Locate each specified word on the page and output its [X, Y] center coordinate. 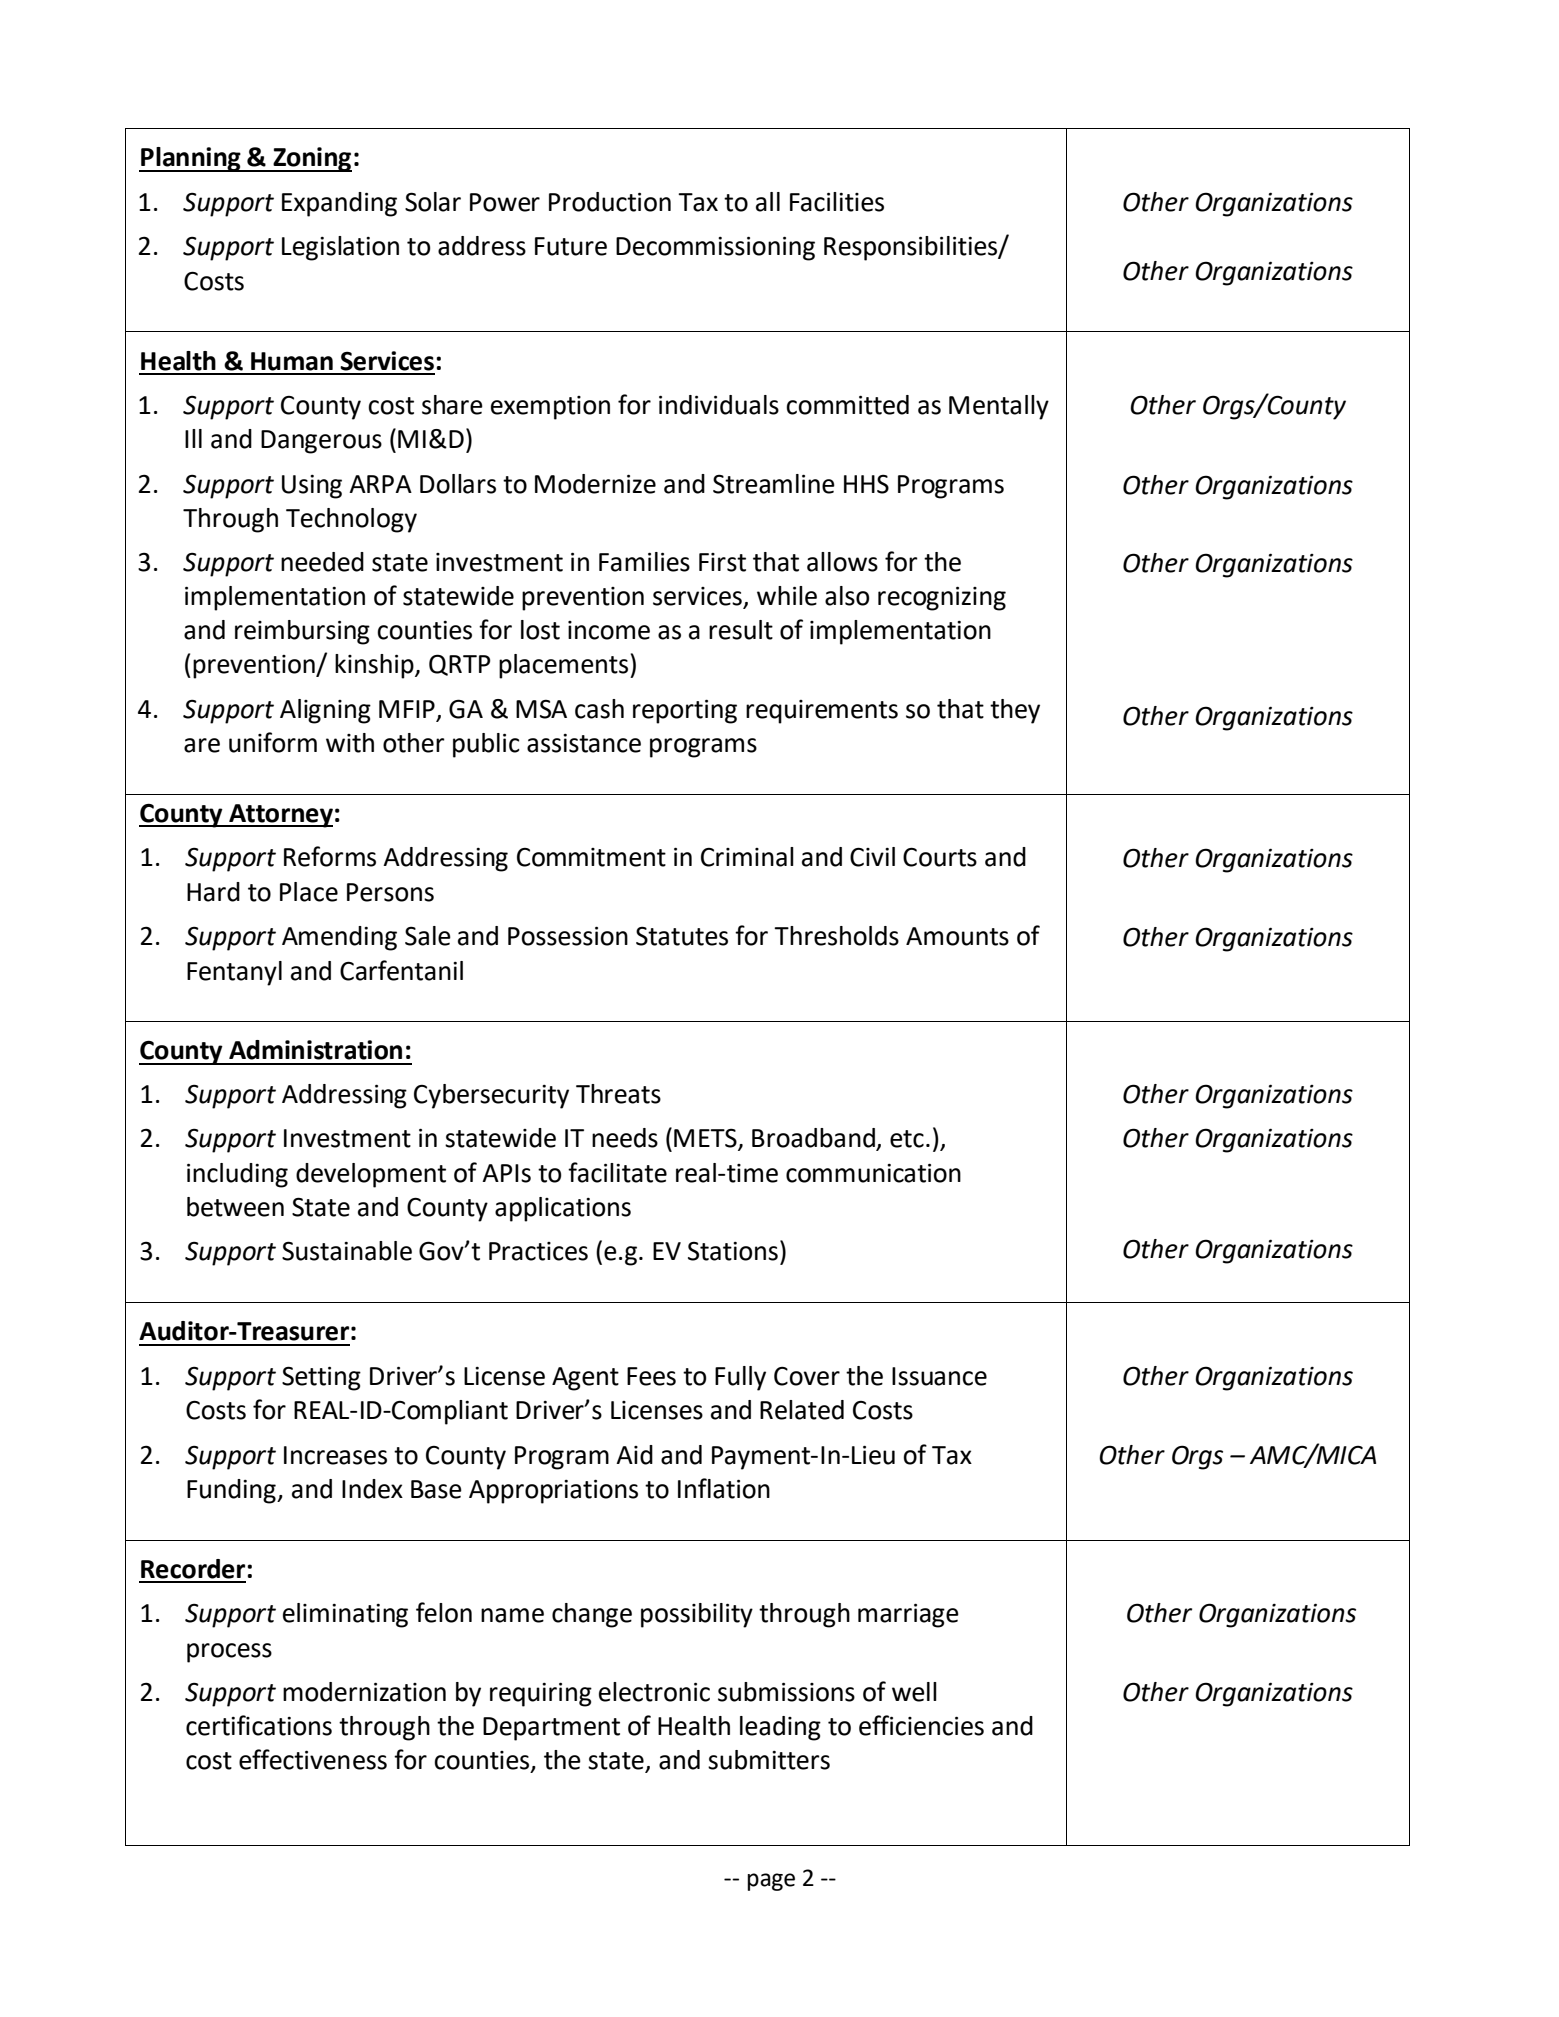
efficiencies [921, 1725]
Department [551, 1729]
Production [610, 202]
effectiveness [313, 1759]
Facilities [837, 202]
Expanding [339, 204]
